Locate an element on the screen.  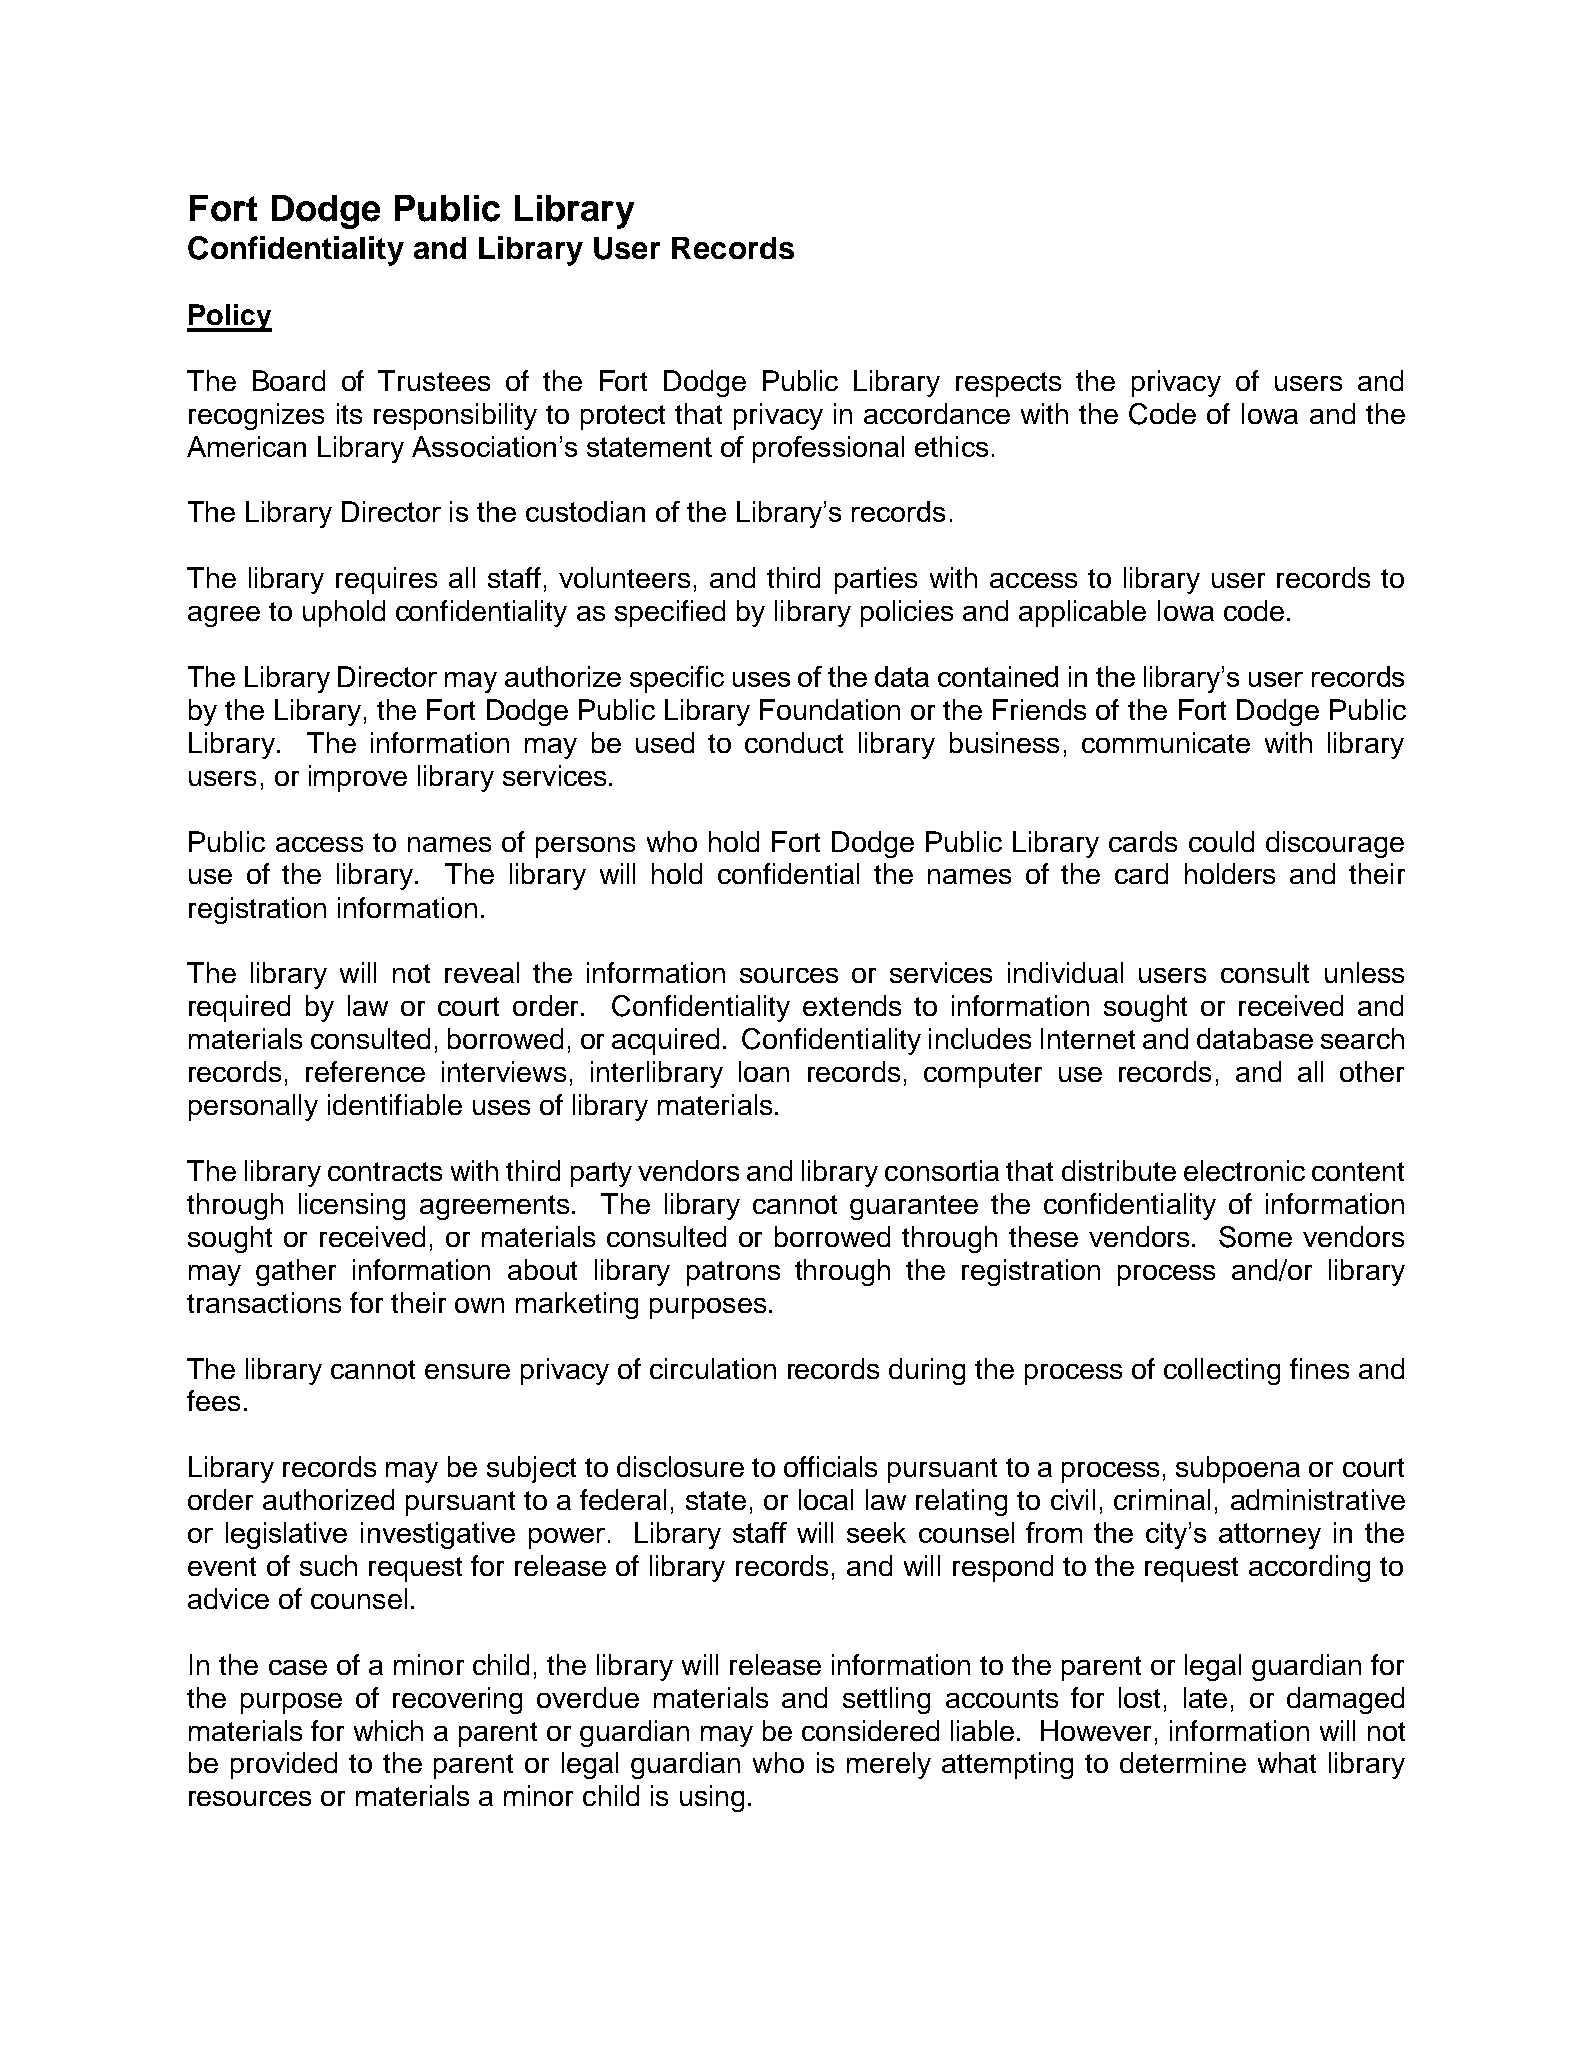
reference is located at coordinates (365, 1071).
